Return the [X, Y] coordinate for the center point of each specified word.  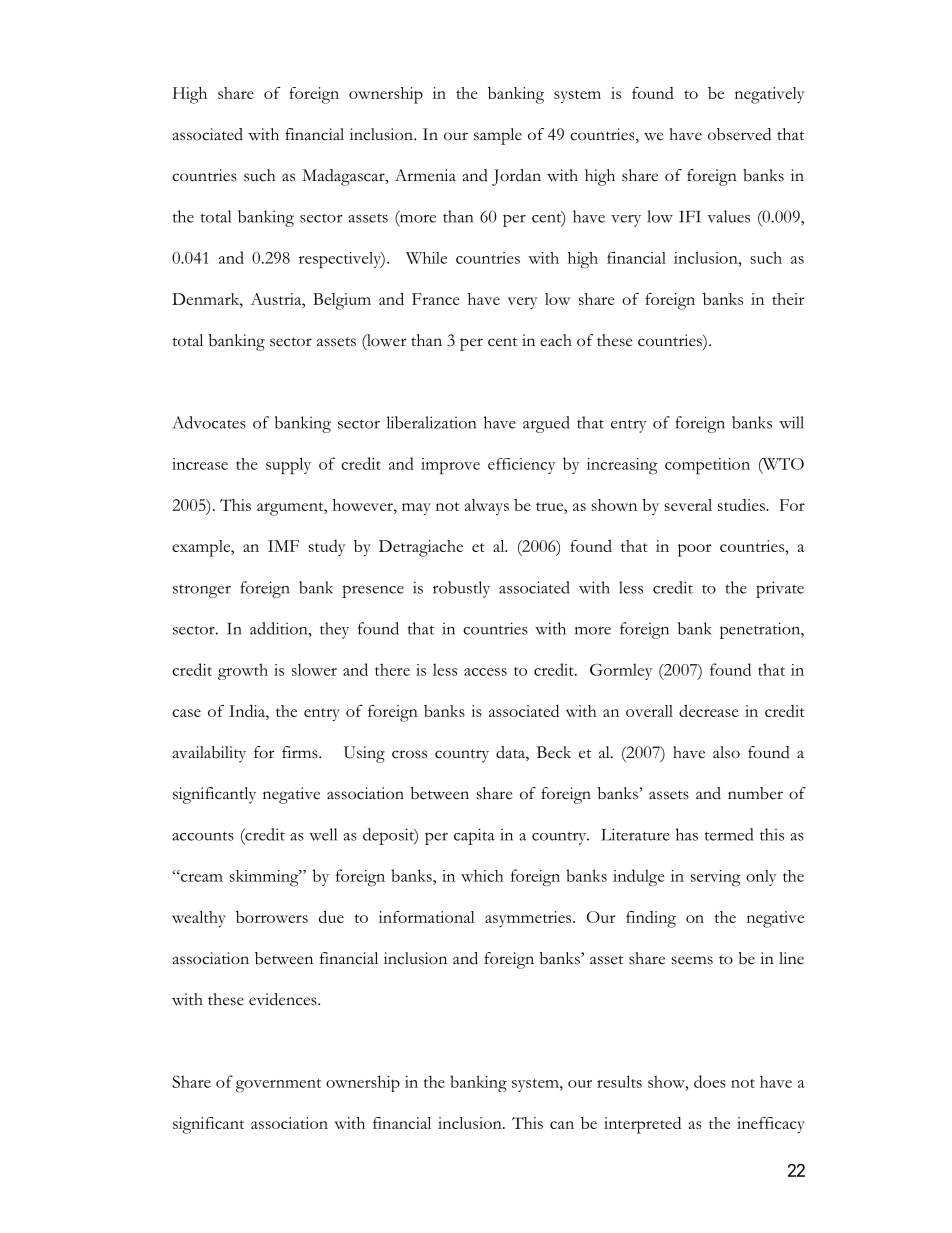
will [791, 422]
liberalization [431, 422]
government [278, 1086]
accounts [203, 836]
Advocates [209, 422]
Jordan [516, 177]
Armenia [425, 175]
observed [739, 134]
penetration [761, 630]
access [485, 672]
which [482, 875]
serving [716, 878]
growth [243, 671]
